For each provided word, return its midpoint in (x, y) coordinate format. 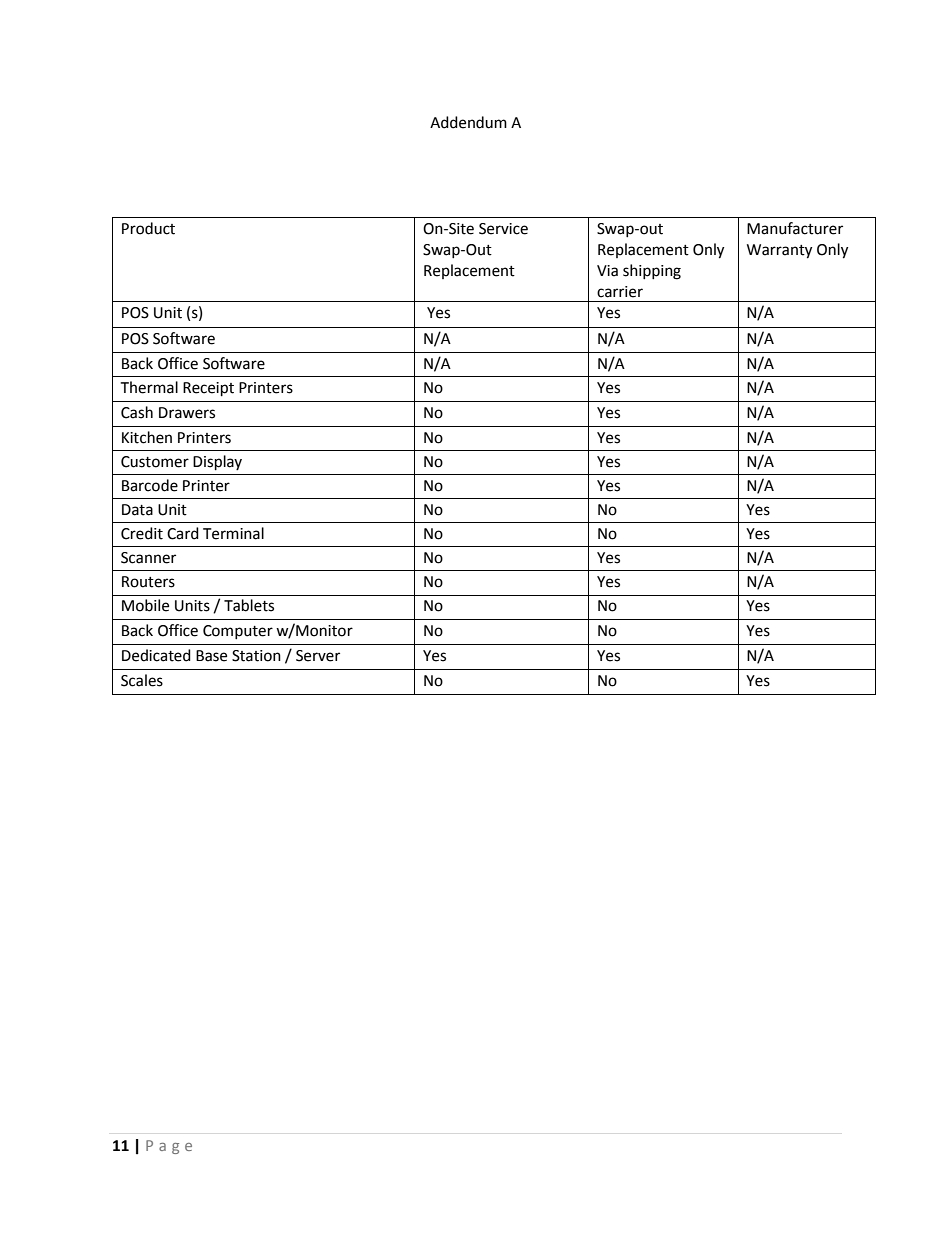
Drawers (187, 413)
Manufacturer (795, 228)
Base (211, 656)
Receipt (208, 389)
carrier (620, 292)
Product (148, 228)
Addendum (468, 122)
